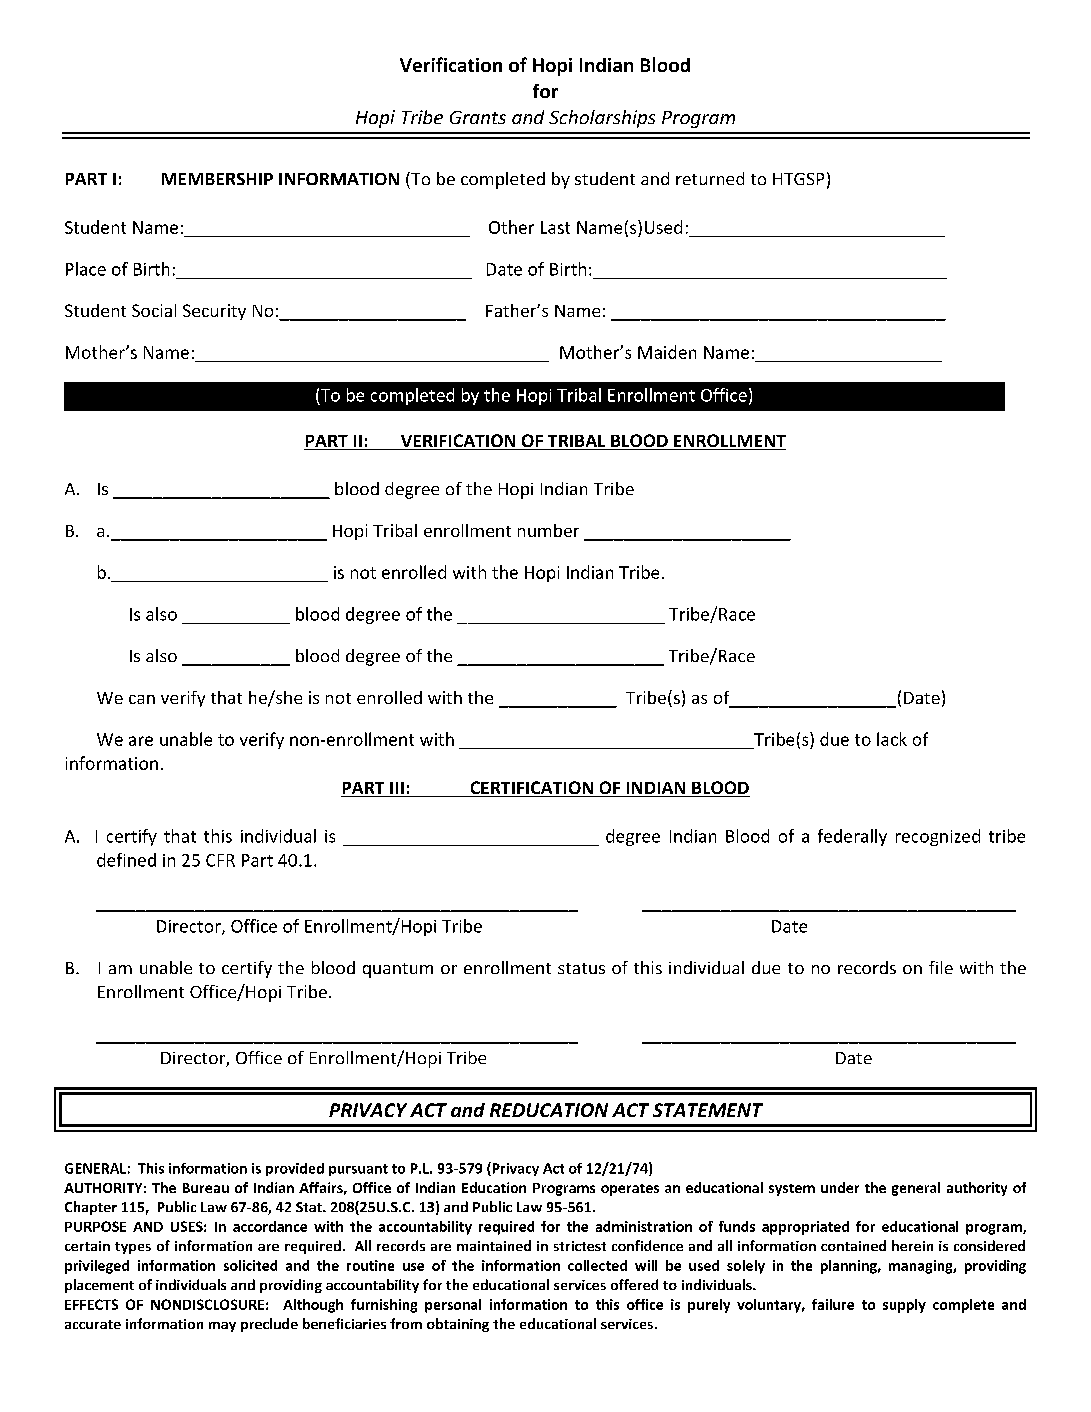  I want to click on number, so click(548, 530).
